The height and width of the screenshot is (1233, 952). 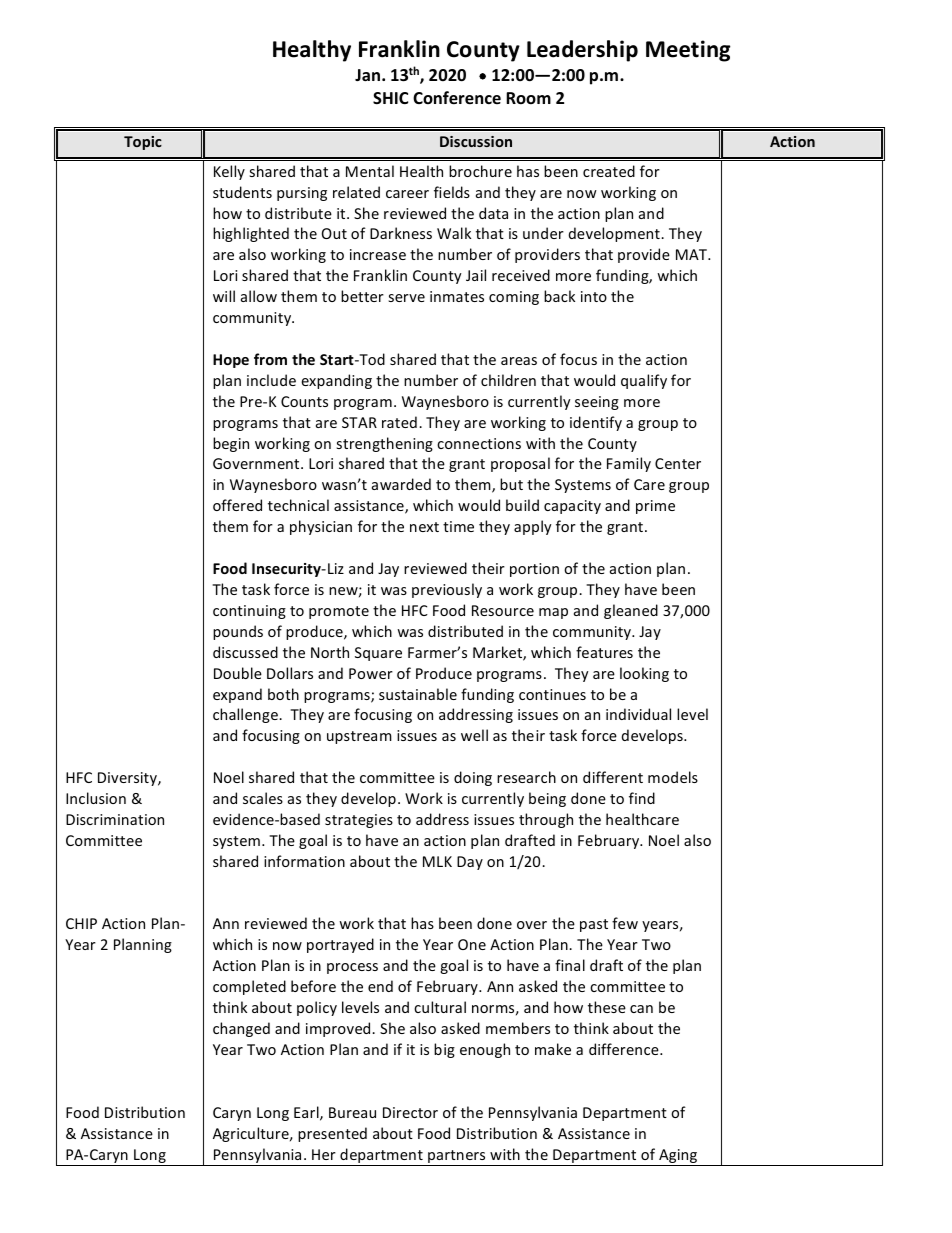 I want to click on Director, so click(x=410, y=1112).
